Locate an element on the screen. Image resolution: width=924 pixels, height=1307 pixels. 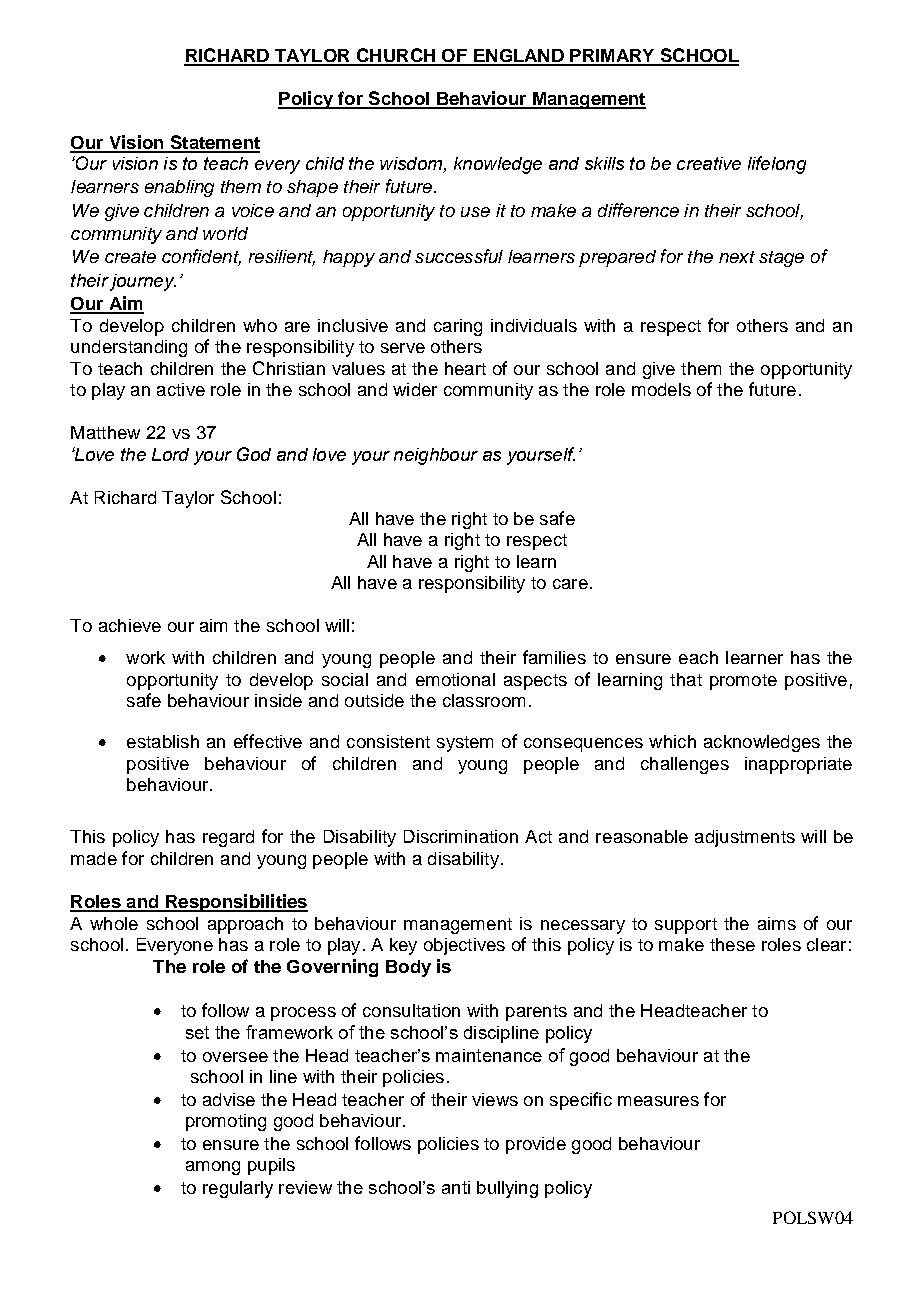
emotional is located at coordinates (455, 679).
